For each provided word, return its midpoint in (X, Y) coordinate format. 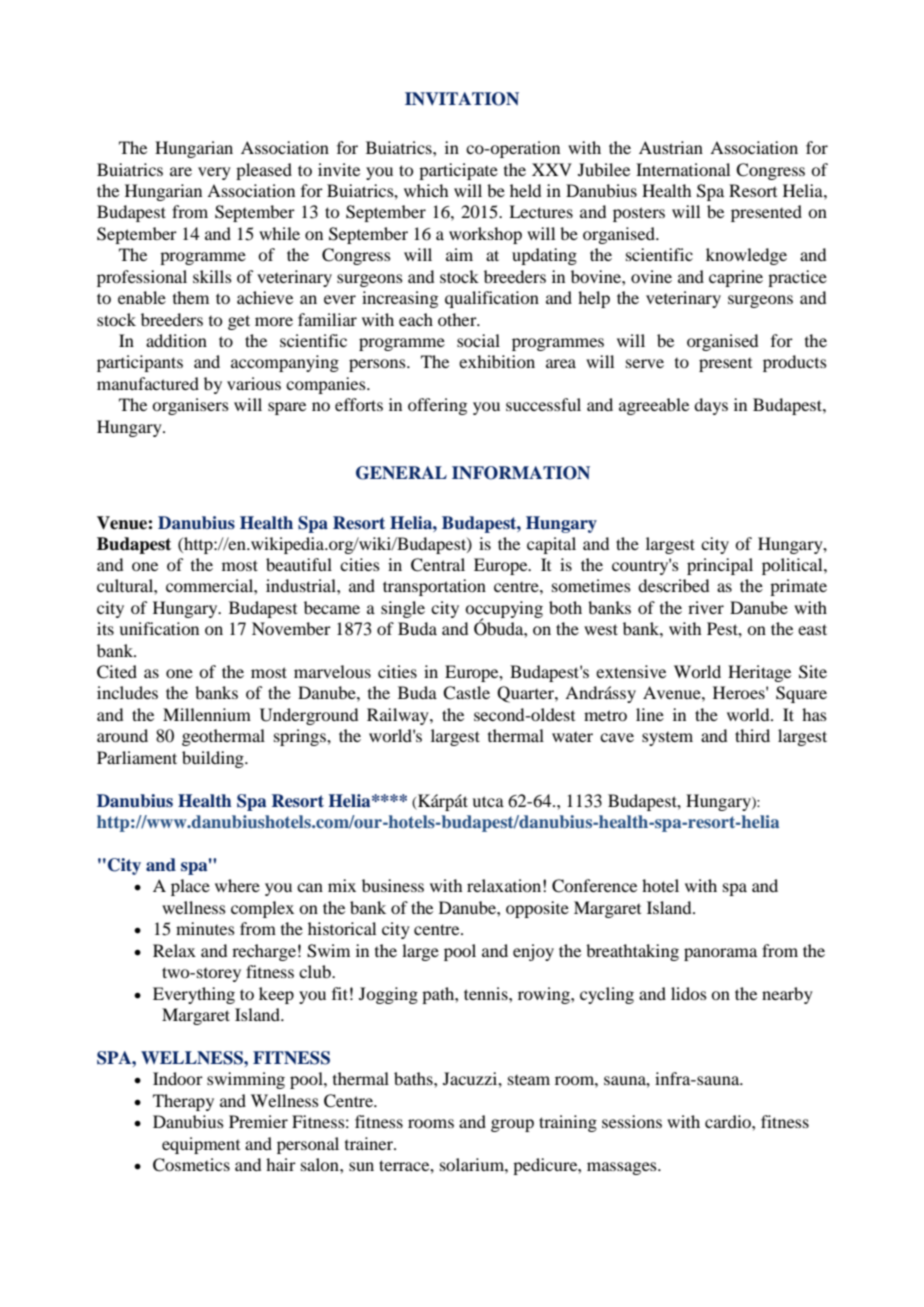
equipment (201, 1145)
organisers (190, 406)
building (214, 759)
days (711, 406)
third (752, 735)
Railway (399, 716)
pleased (264, 171)
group (512, 1125)
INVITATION (462, 99)
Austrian (671, 147)
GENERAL (401, 473)
